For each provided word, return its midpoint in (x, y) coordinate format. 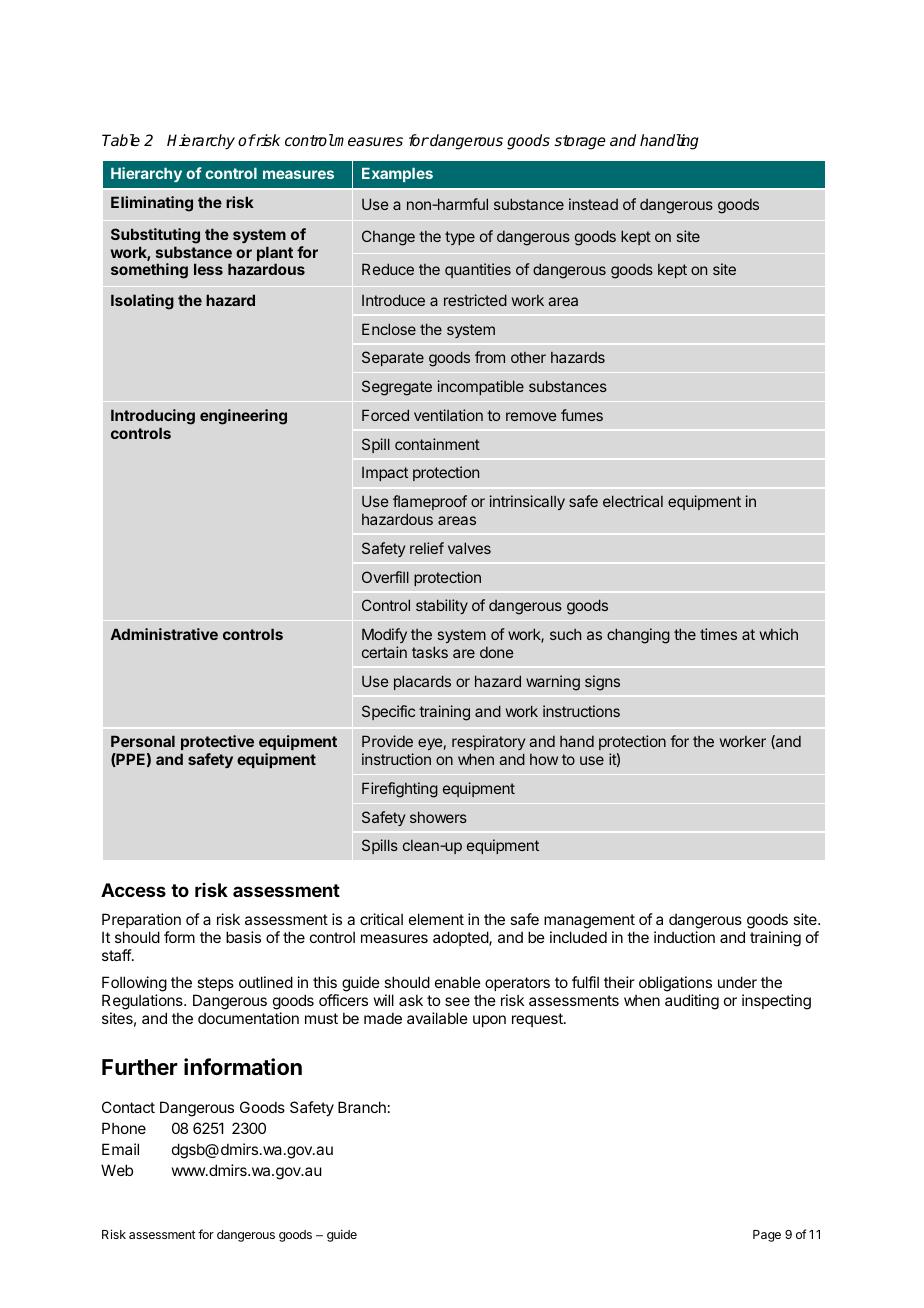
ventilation (448, 415)
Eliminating (152, 204)
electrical (633, 501)
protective (217, 742)
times (718, 634)
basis (243, 937)
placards (422, 682)
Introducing (153, 417)
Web (117, 1170)
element (436, 919)
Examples (397, 175)
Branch (362, 1107)
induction (684, 937)
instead (593, 204)
